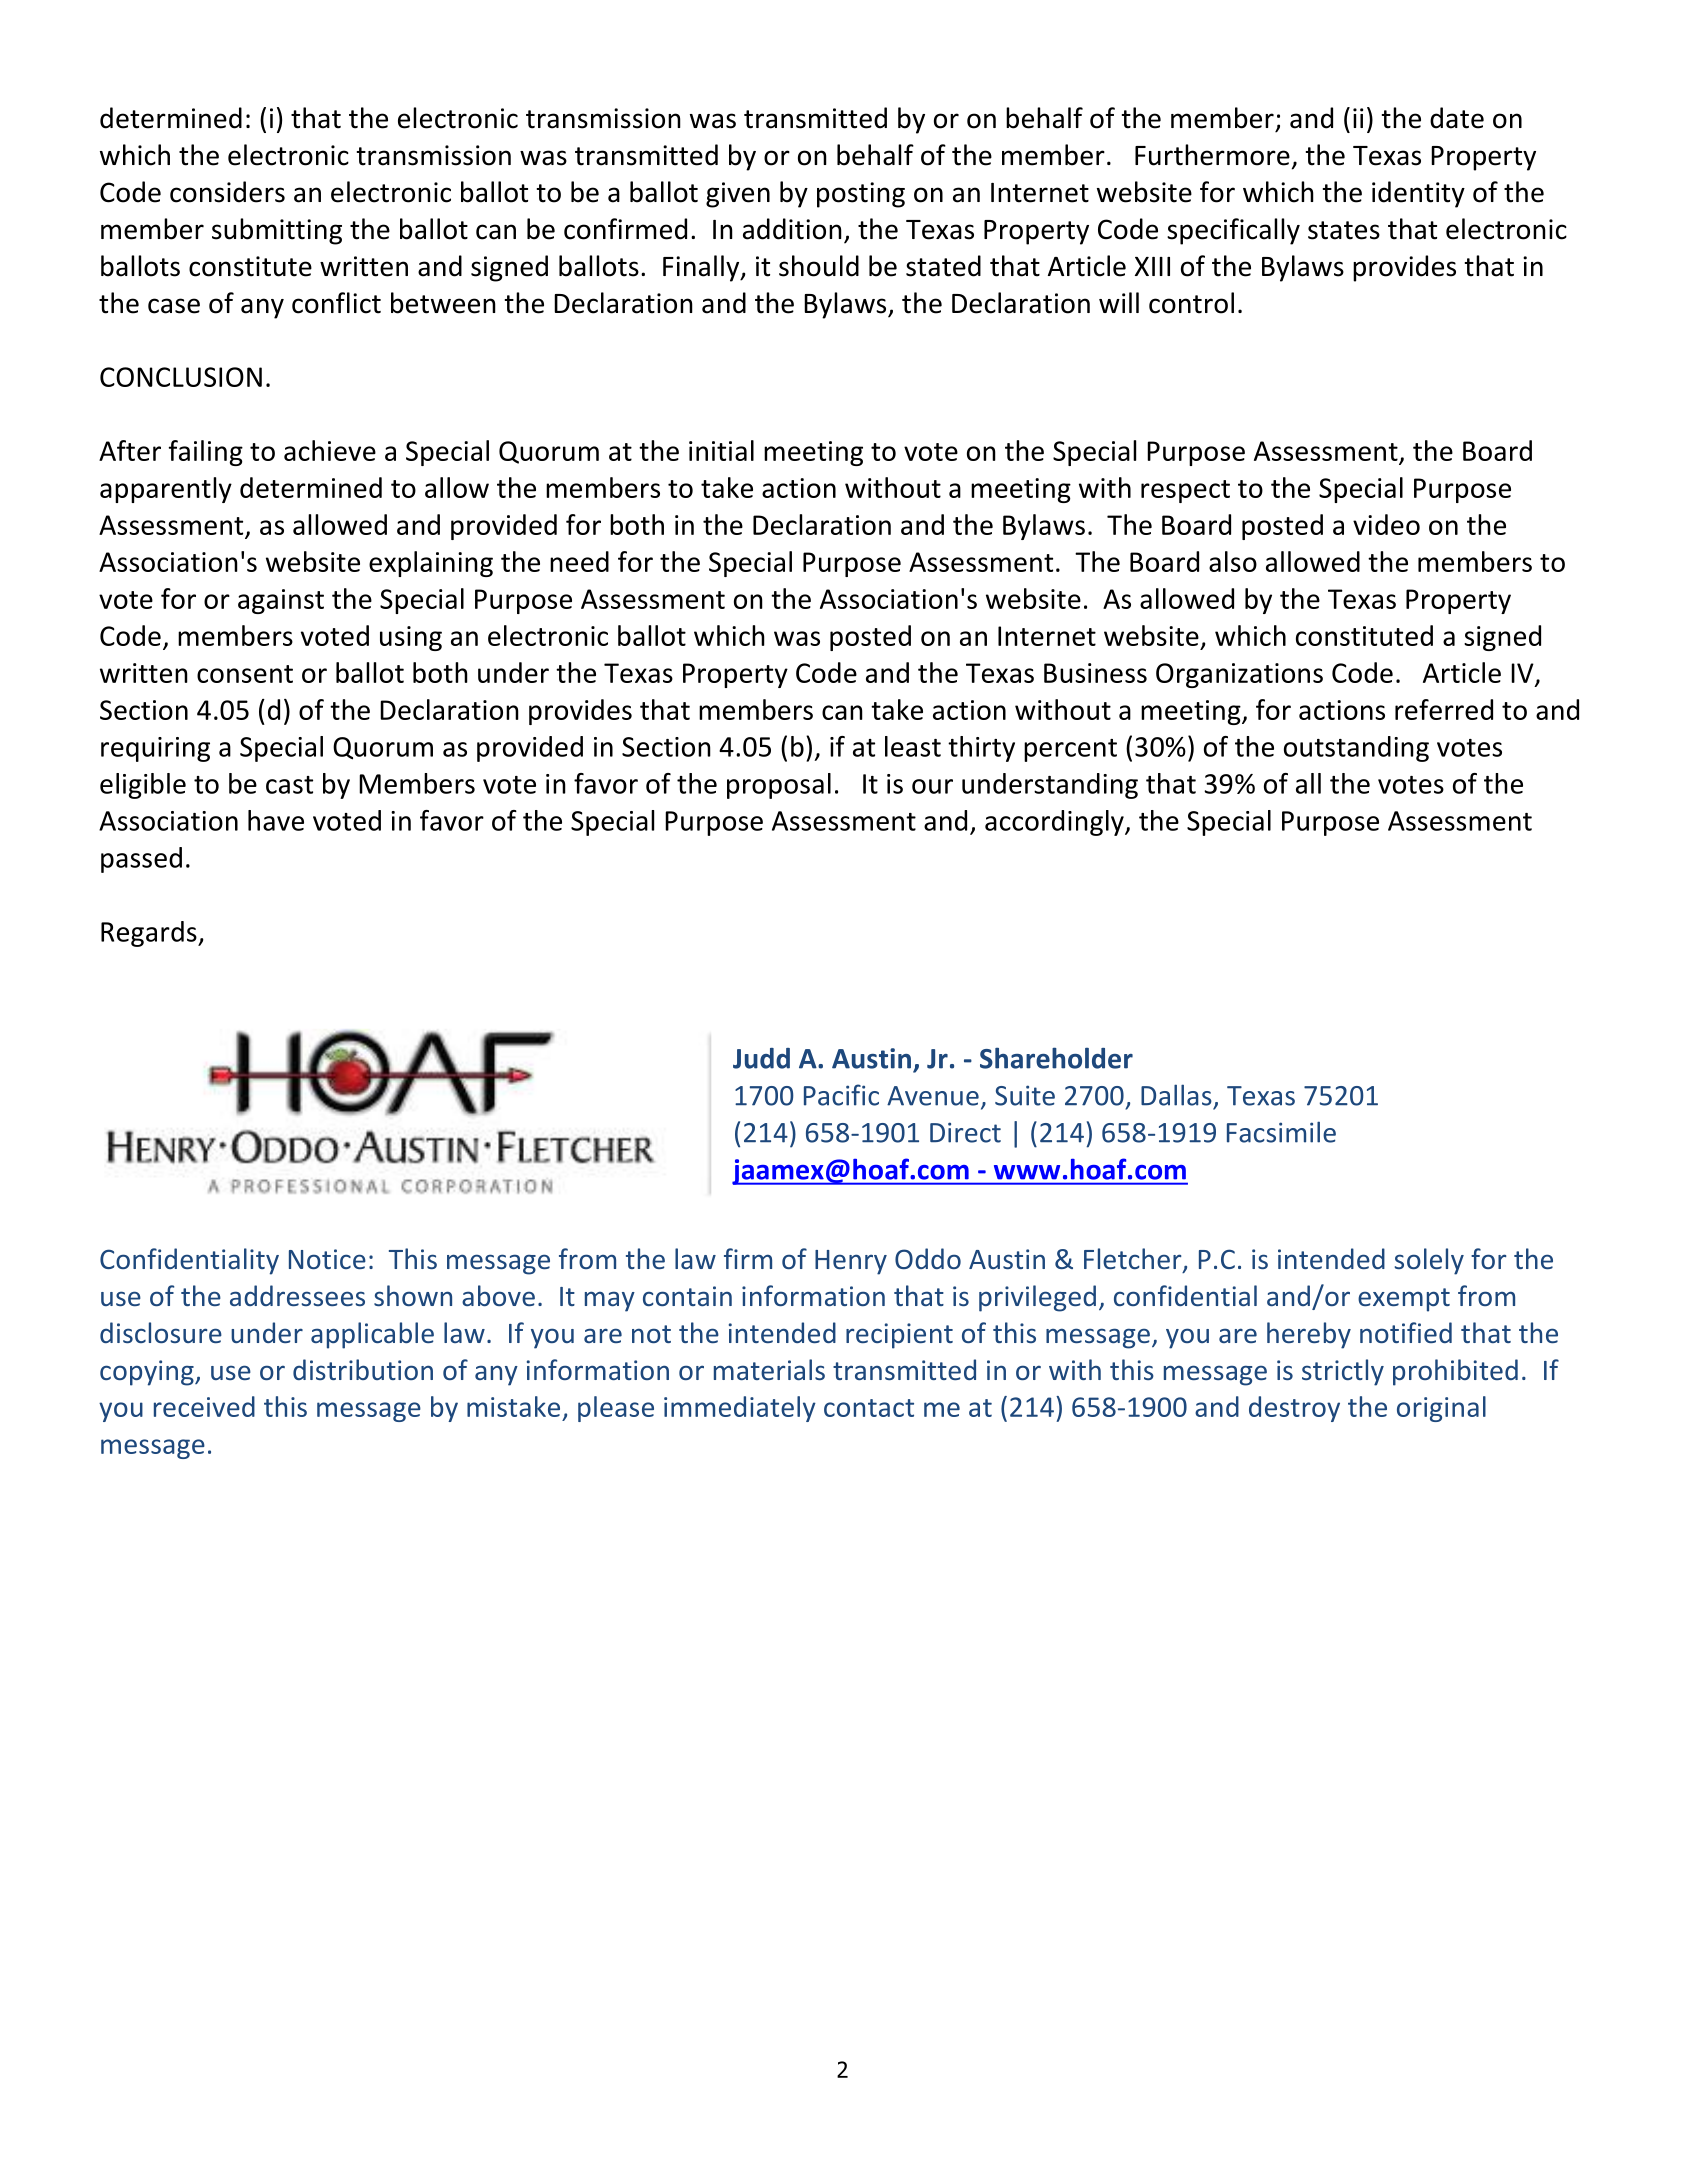  What do you see at coordinates (1343, 1372) in the screenshot?
I see `strictly` at bounding box center [1343, 1372].
